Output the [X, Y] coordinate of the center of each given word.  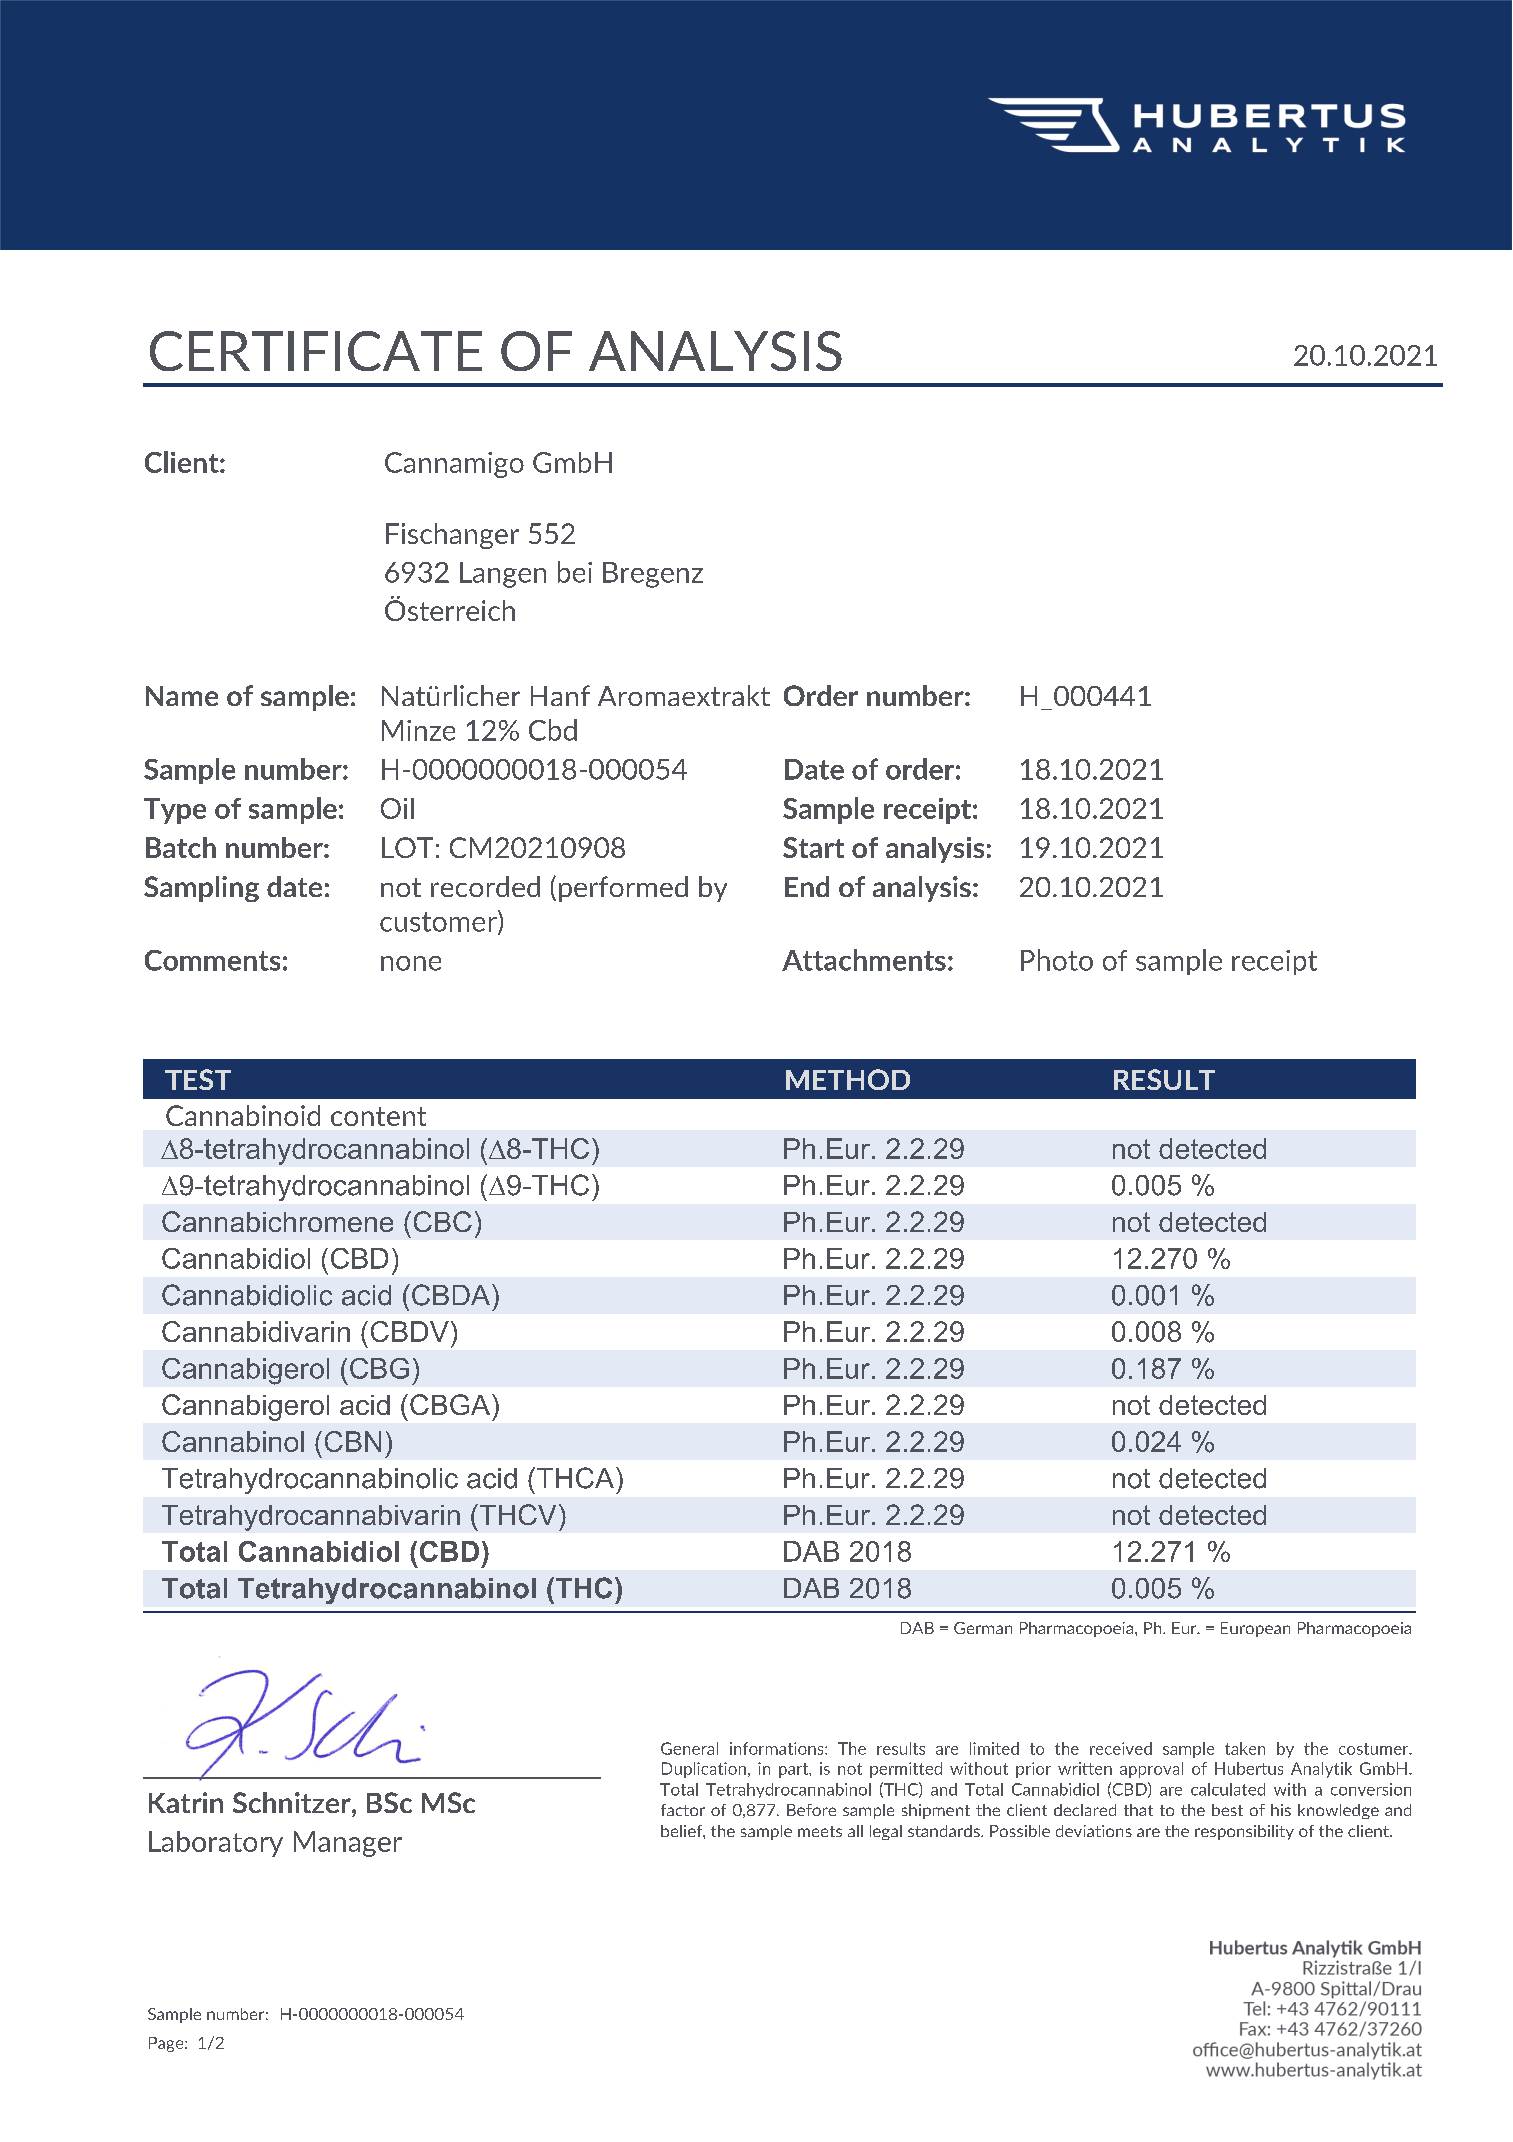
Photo [1057, 960]
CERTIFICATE [316, 351]
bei [575, 572]
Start [813, 847]
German [983, 1628]
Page [167, 2044]
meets [820, 1831]
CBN [353, 1441]
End [807, 886]
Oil [397, 808]
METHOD [848, 1079]
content [378, 1116]
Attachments [864, 960]
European [1255, 1629]
